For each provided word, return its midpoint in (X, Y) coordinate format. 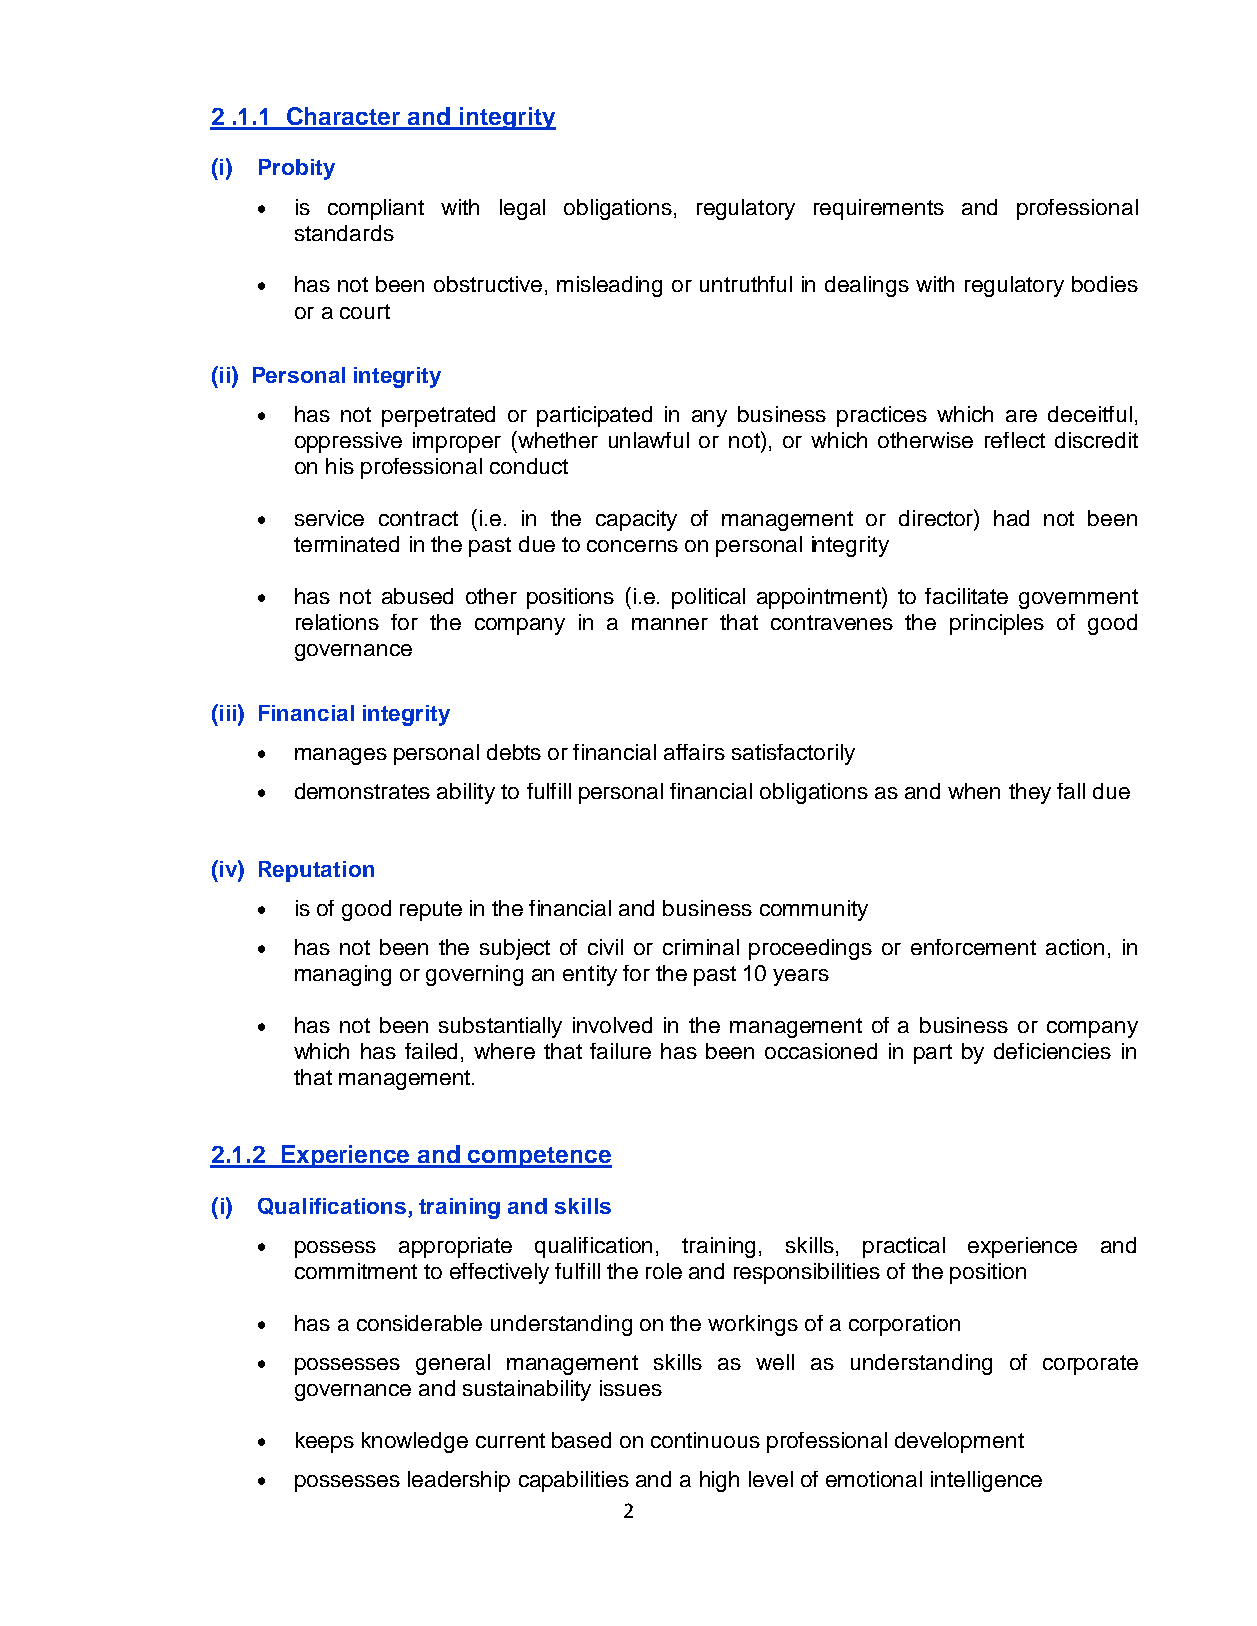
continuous (705, 1440)
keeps (325, 1442)
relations (337, 622)
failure (620, 1051)
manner (670, 624)
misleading (609, 286)
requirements (879, 209)
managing (343, 975)
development (959, 1442)
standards (344, 233)
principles (997, 624)
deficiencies (1052, 1051)
